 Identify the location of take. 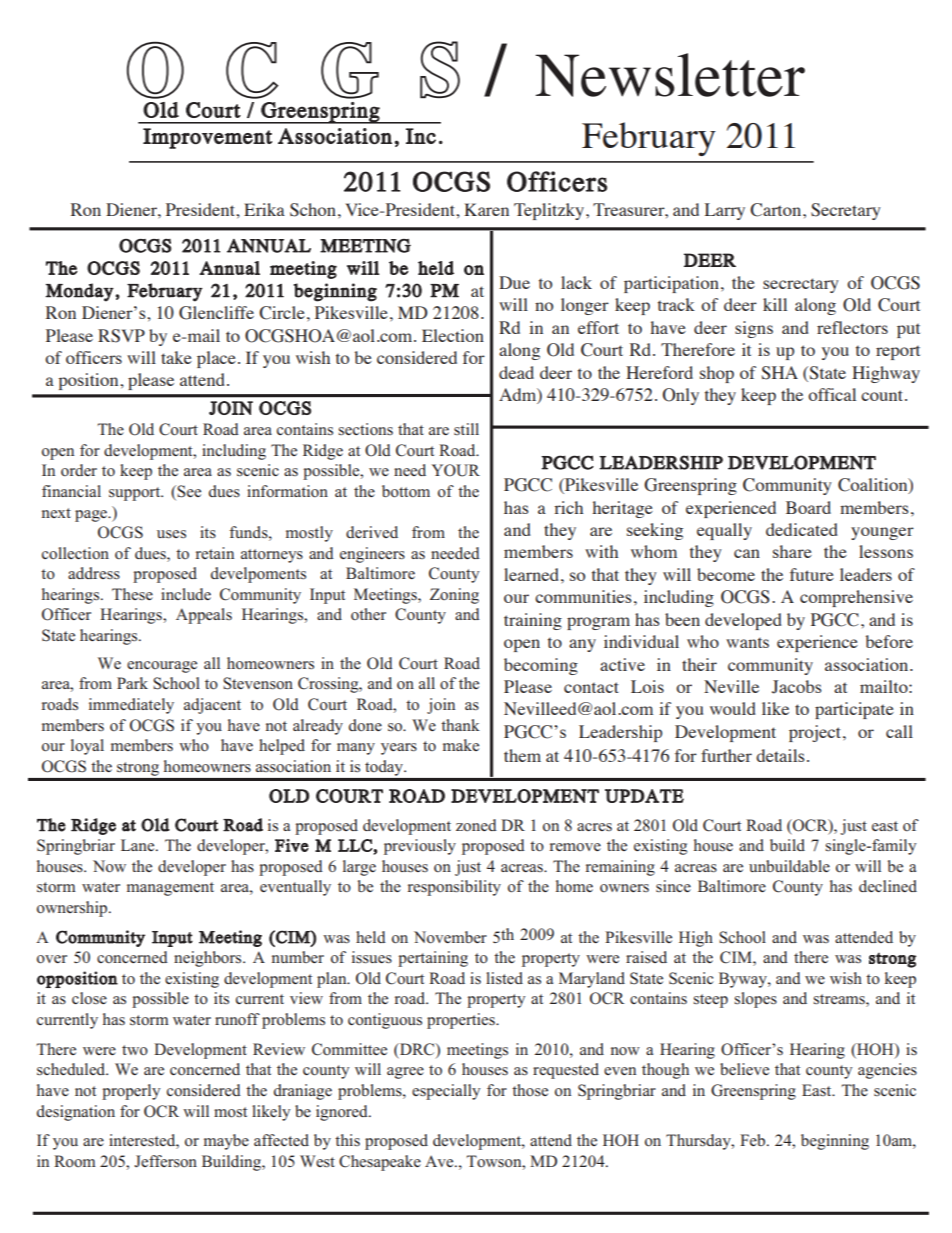
(176, 357).
